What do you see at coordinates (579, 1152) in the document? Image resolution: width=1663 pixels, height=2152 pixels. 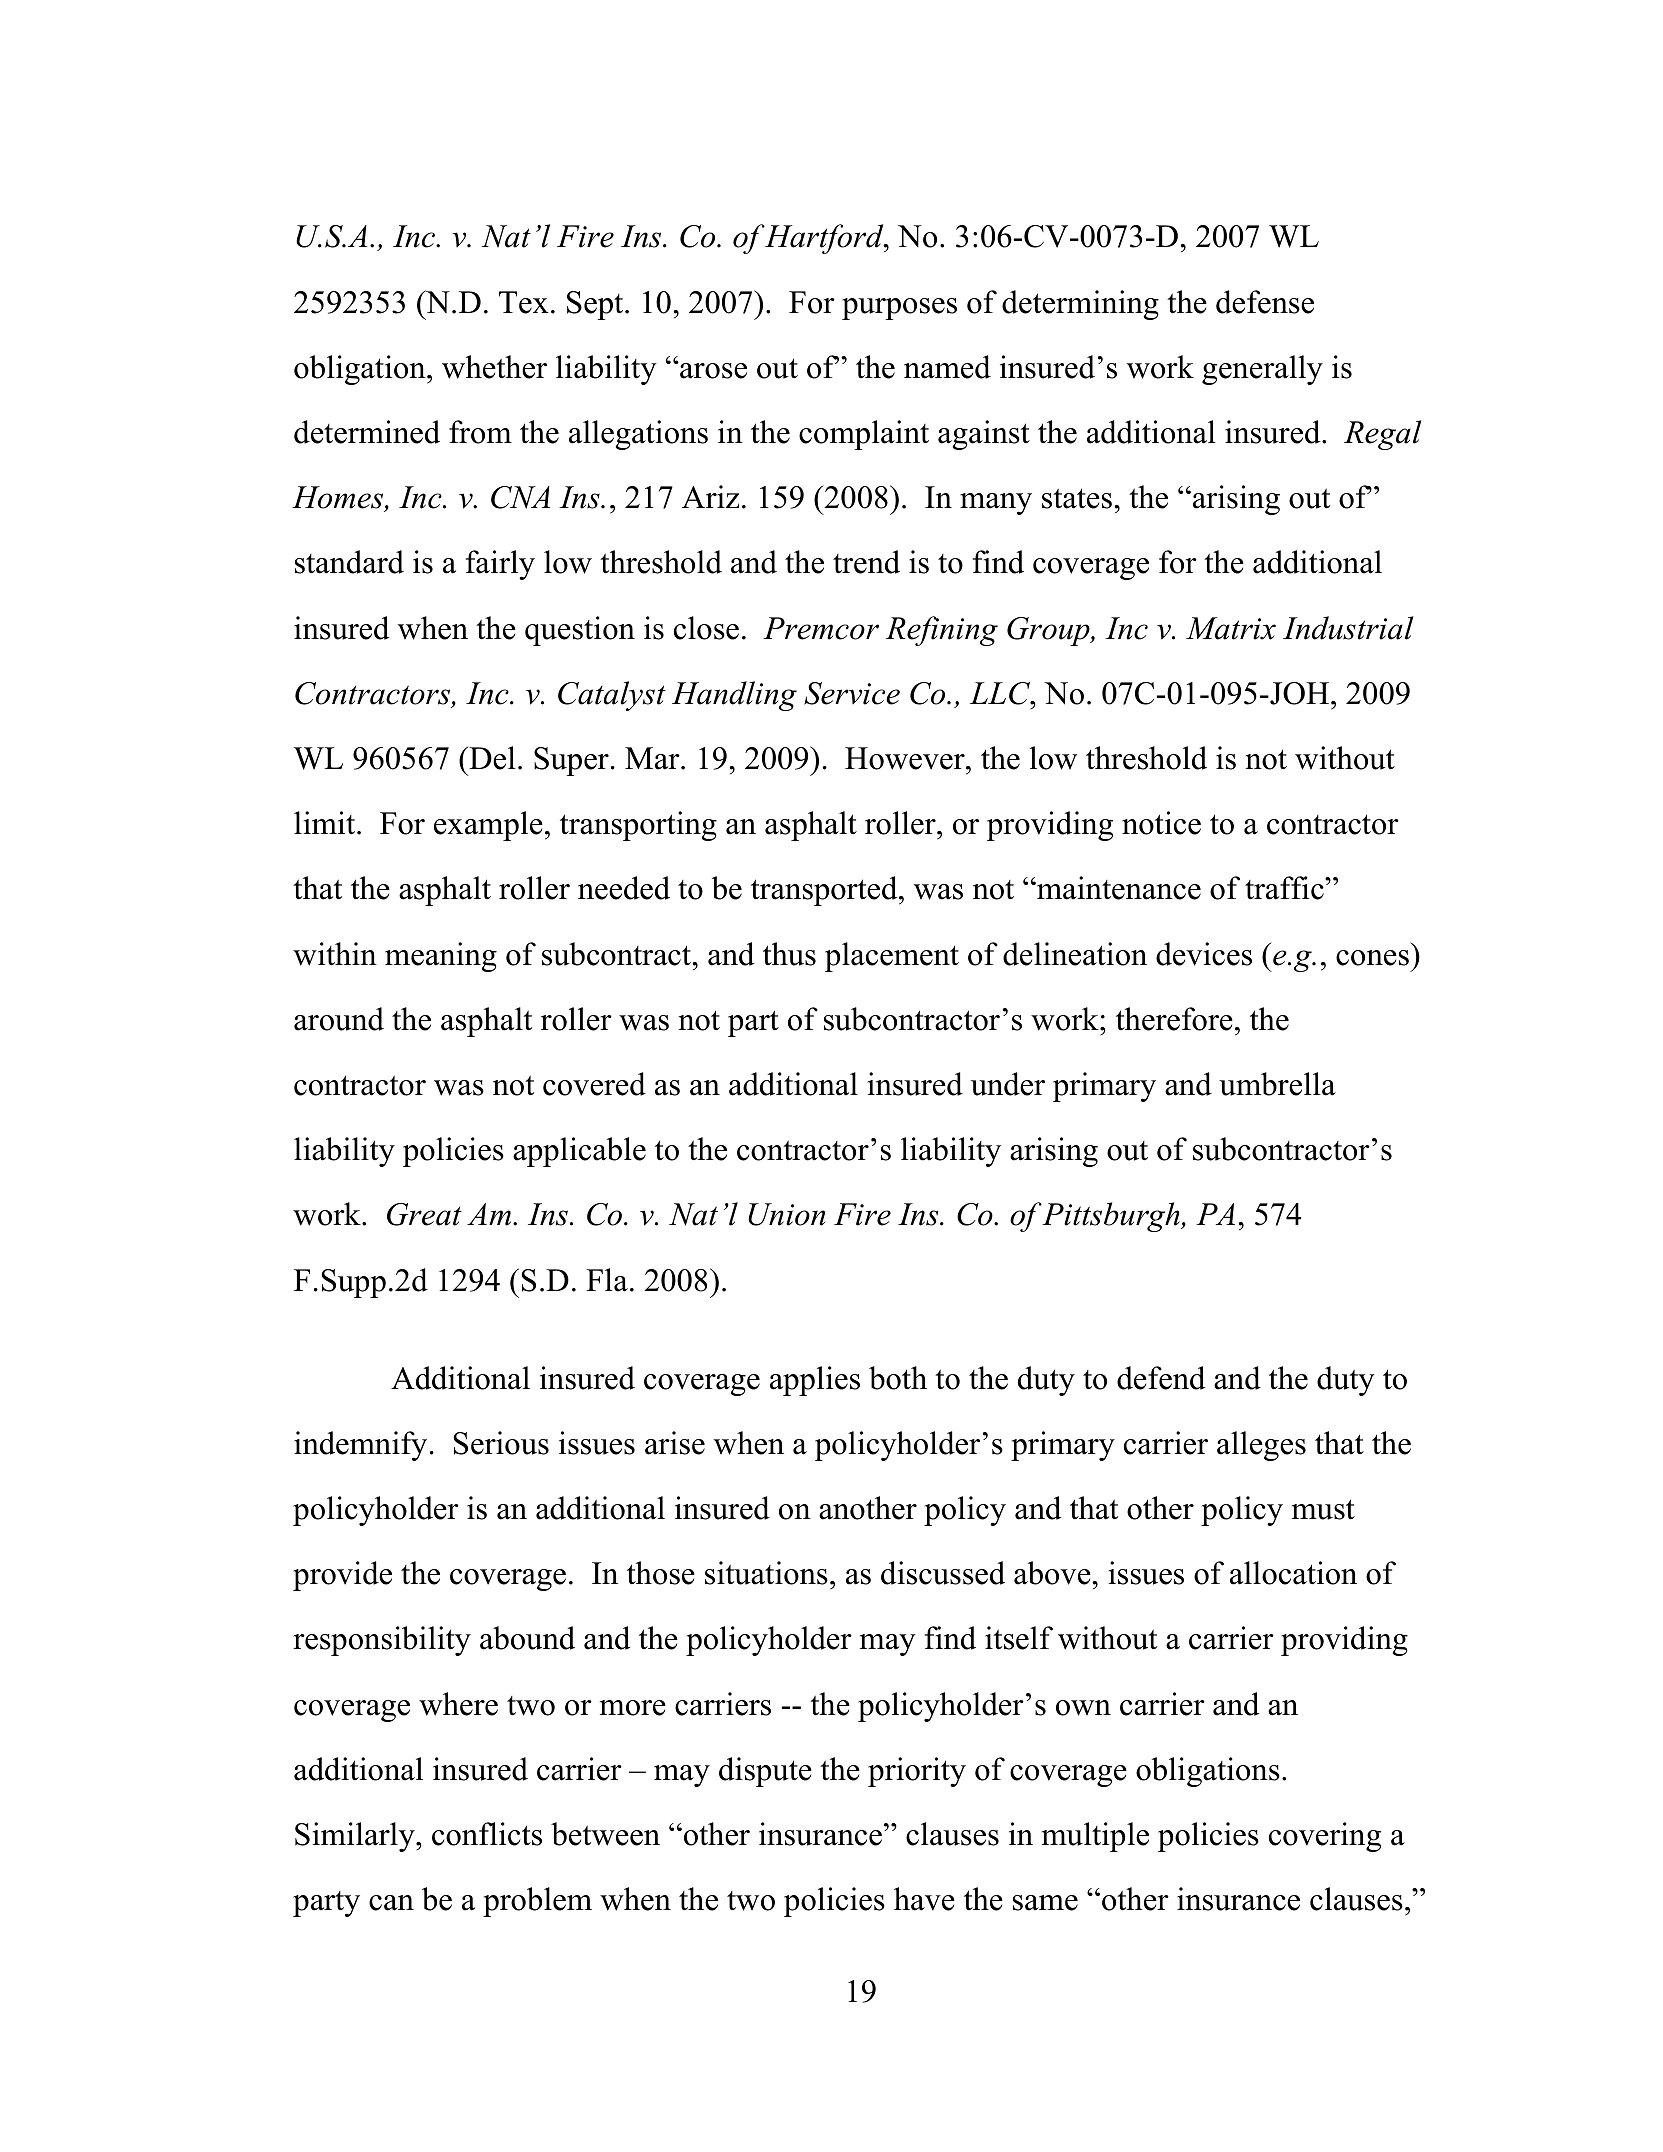 I see `applicable` at bounding box center [579, 1152].
